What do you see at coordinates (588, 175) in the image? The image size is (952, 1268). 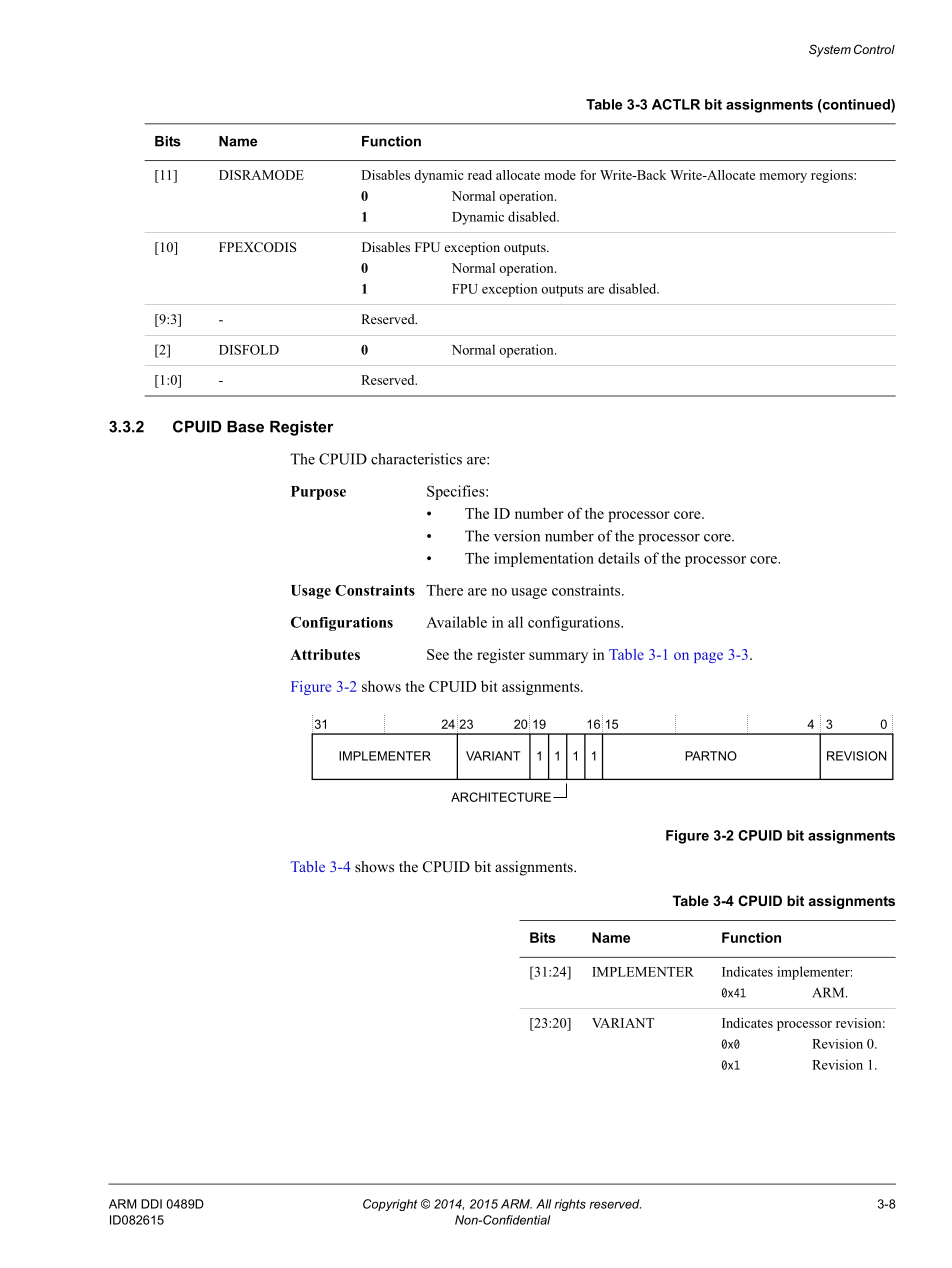 I see `for` at bounding box center [588, 175].
